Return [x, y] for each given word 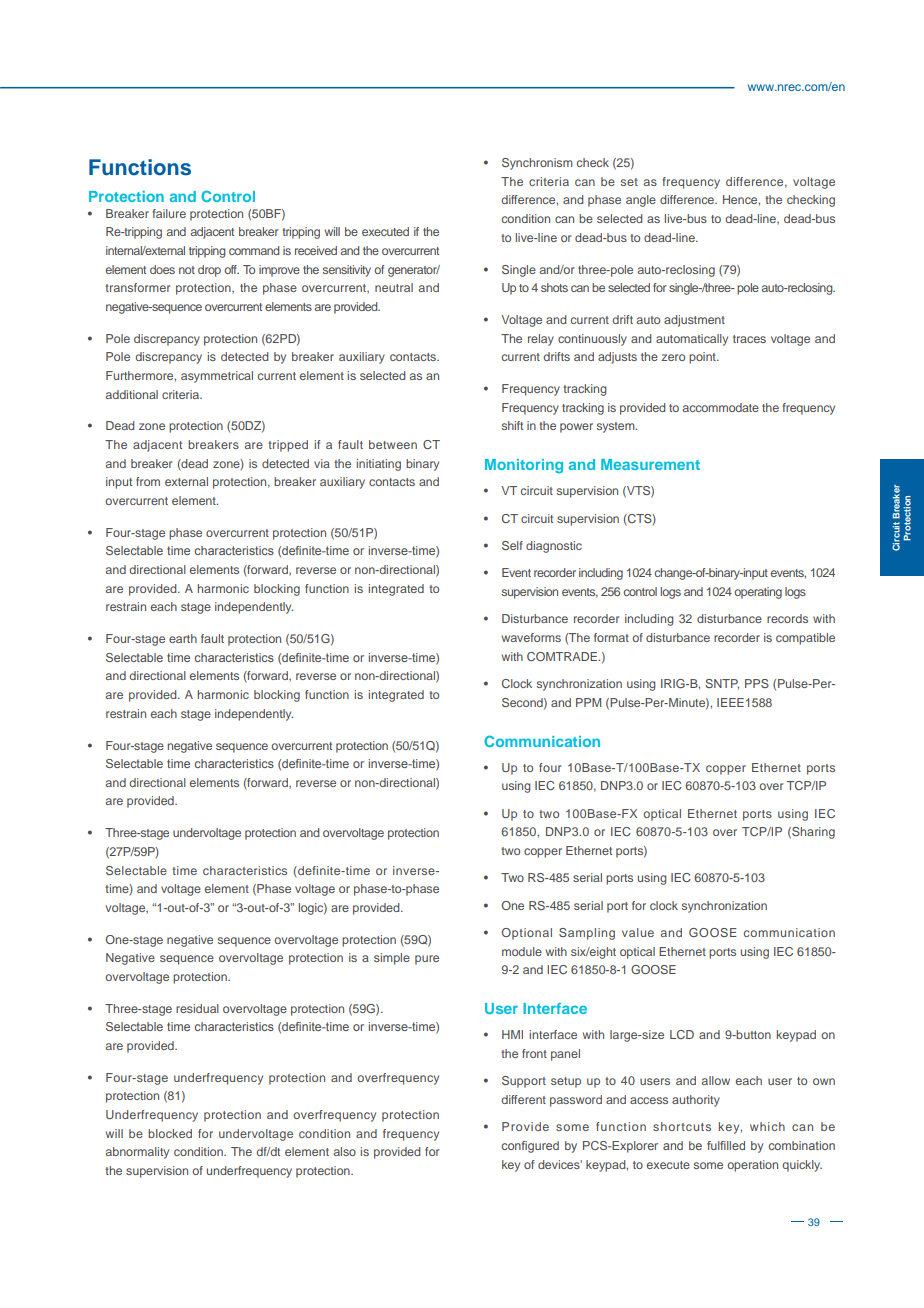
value [638, 932]
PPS [757, 683]
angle [641, 201]
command [254, 250]
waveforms [531, 637]
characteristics [245, 870]
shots [554, 287]
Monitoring [524, 466]
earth [183, 638]
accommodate [721, 407]
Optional [527, 934]
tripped [288, 446]
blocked [170, 1133]
